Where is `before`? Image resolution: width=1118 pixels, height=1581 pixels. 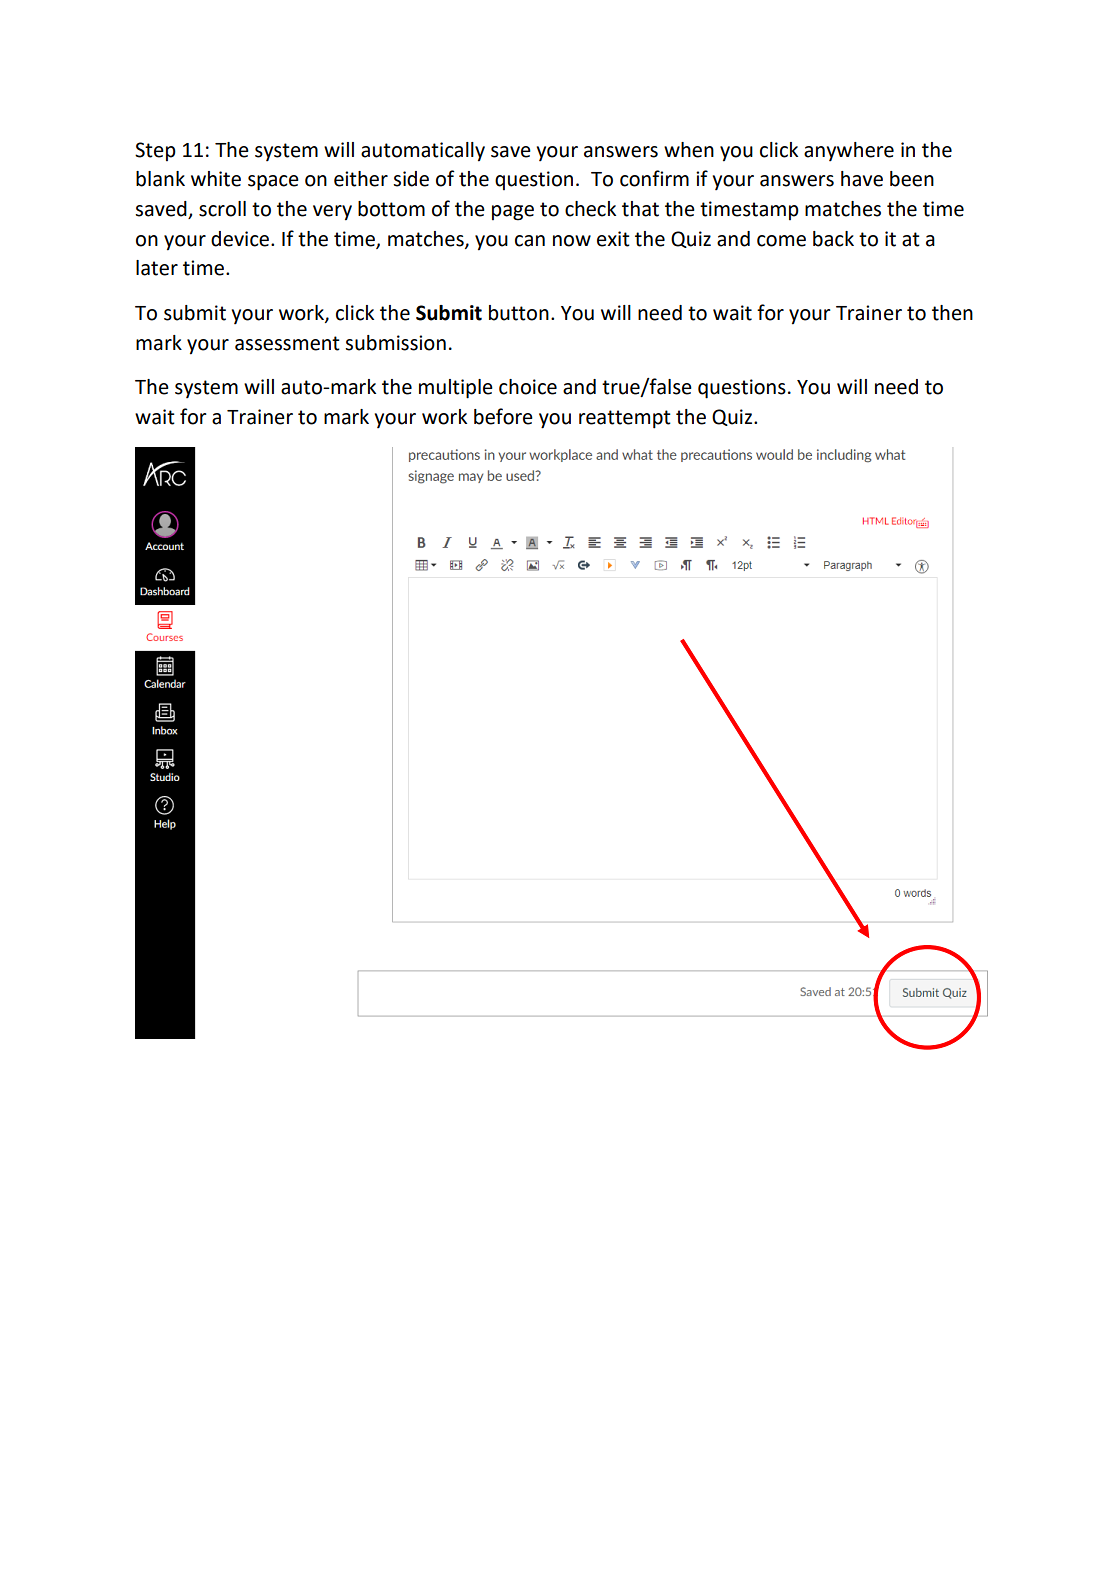 before is located at coordinates (503, 416).
